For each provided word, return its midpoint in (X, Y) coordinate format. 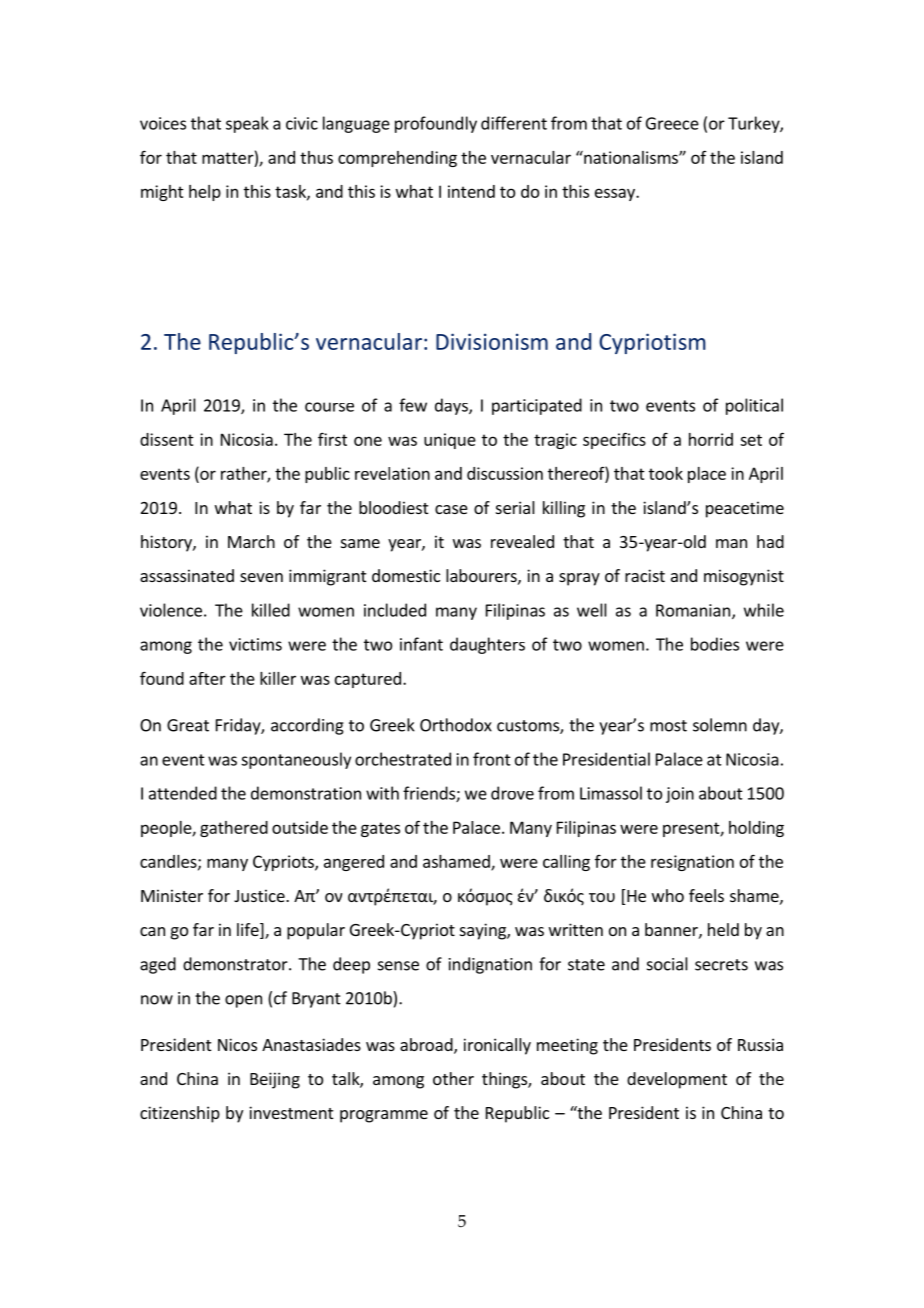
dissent (167, 439)
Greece (672, 123)
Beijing (275, 1080)
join (680, 795)
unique (450, 441)
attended (183, 793)
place (707, 475)
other (453, 1078)
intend (471, 191)
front (492, 759)
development (677, 1080)
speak (247, 124)
